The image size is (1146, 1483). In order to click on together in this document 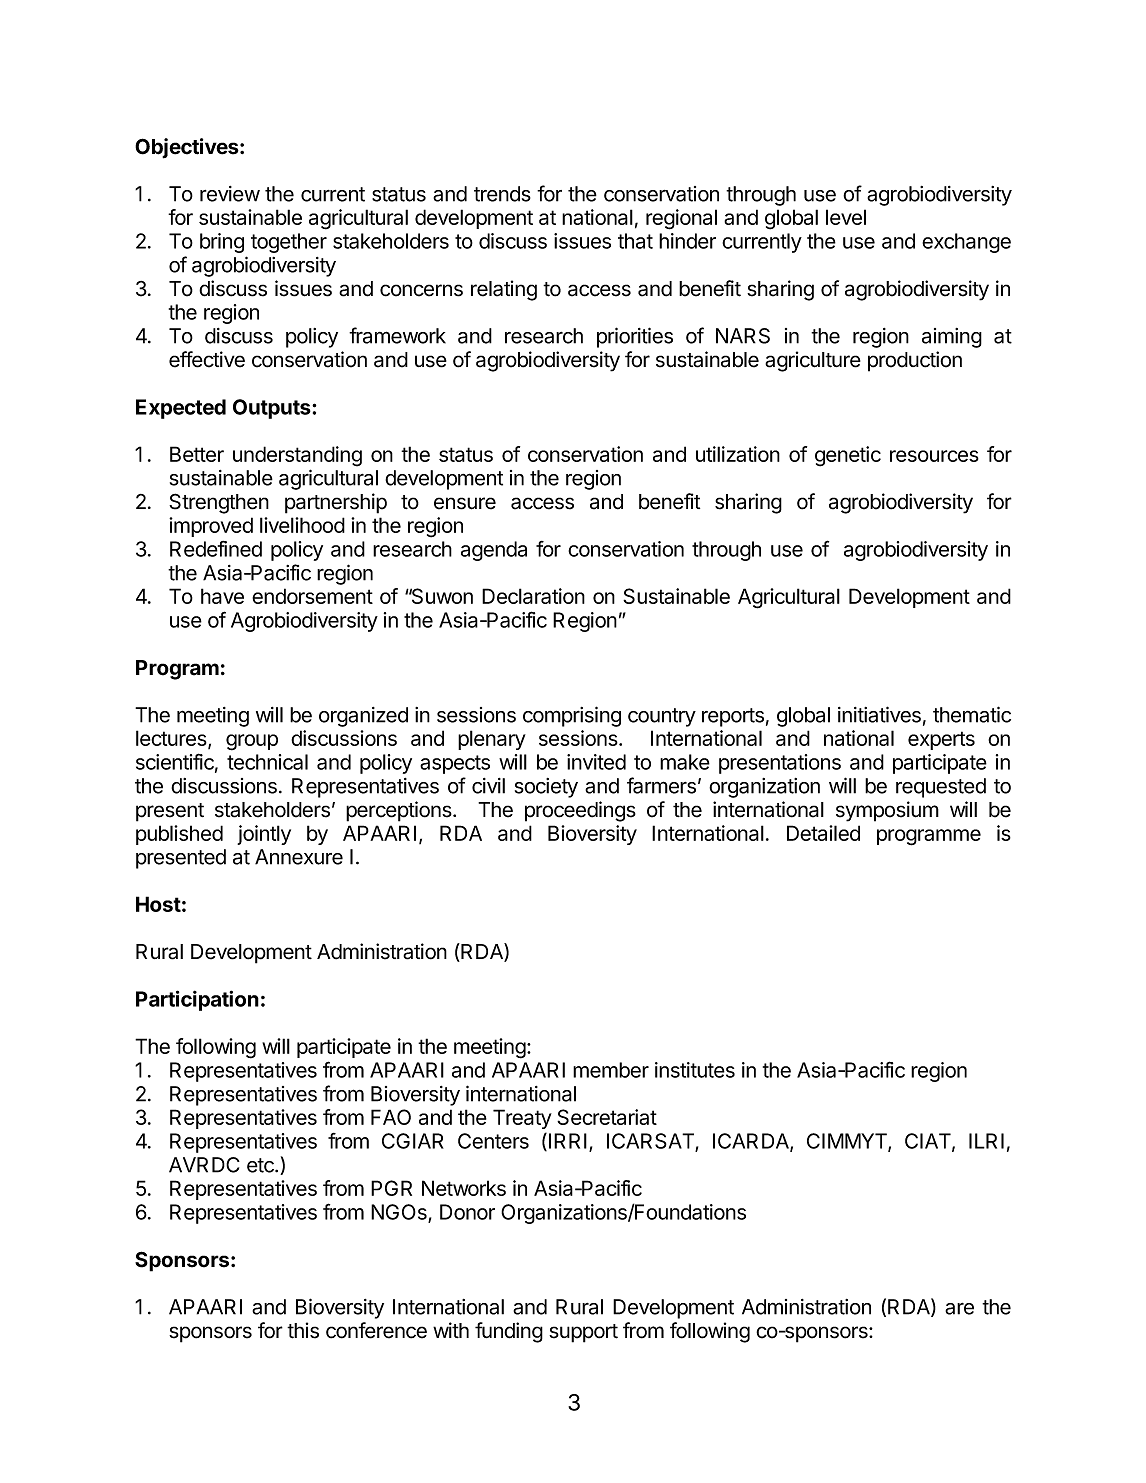, I will do `click(289, 243)`.
